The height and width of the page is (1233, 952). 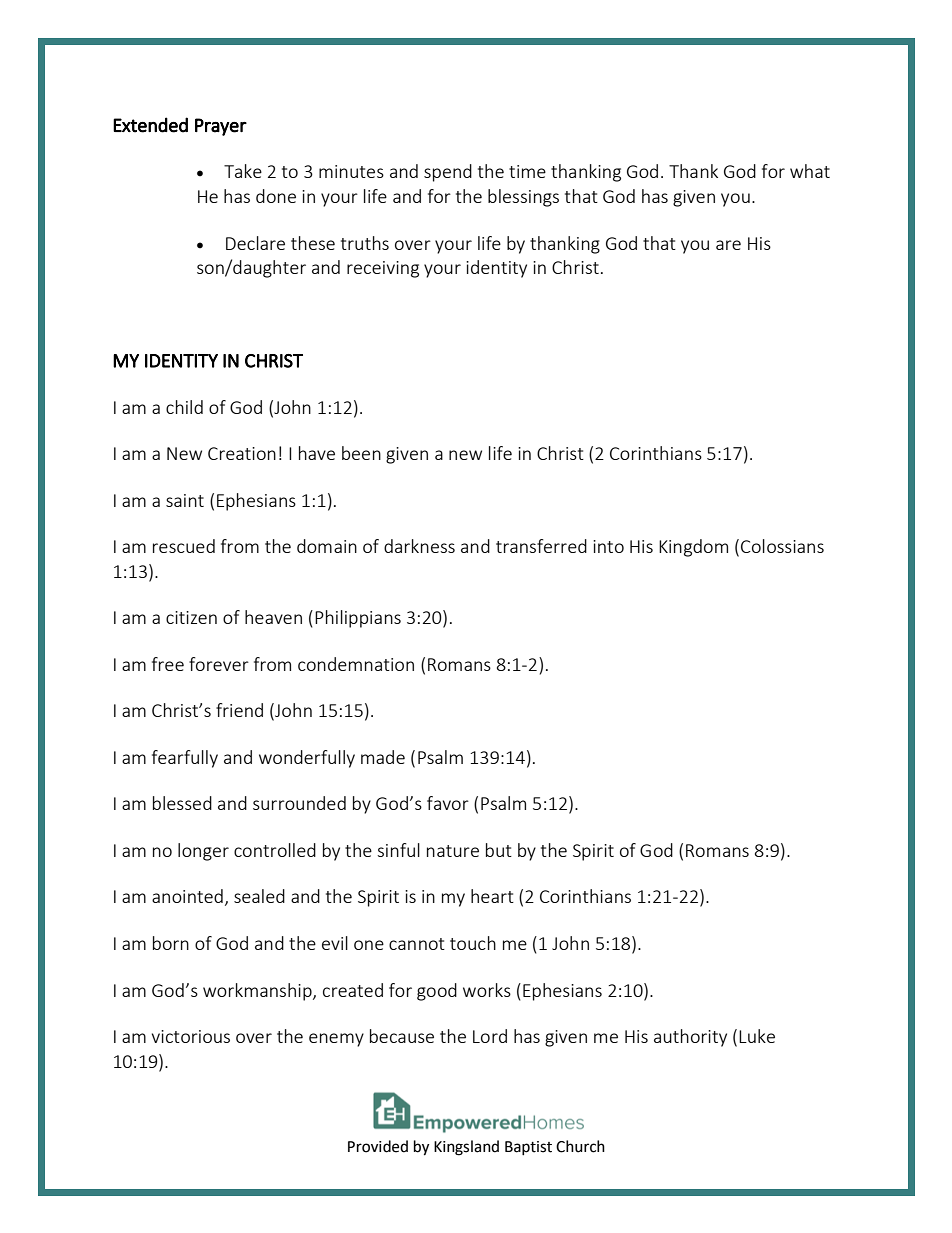 I want to click on victorious, so click(x=191, y=1036).
